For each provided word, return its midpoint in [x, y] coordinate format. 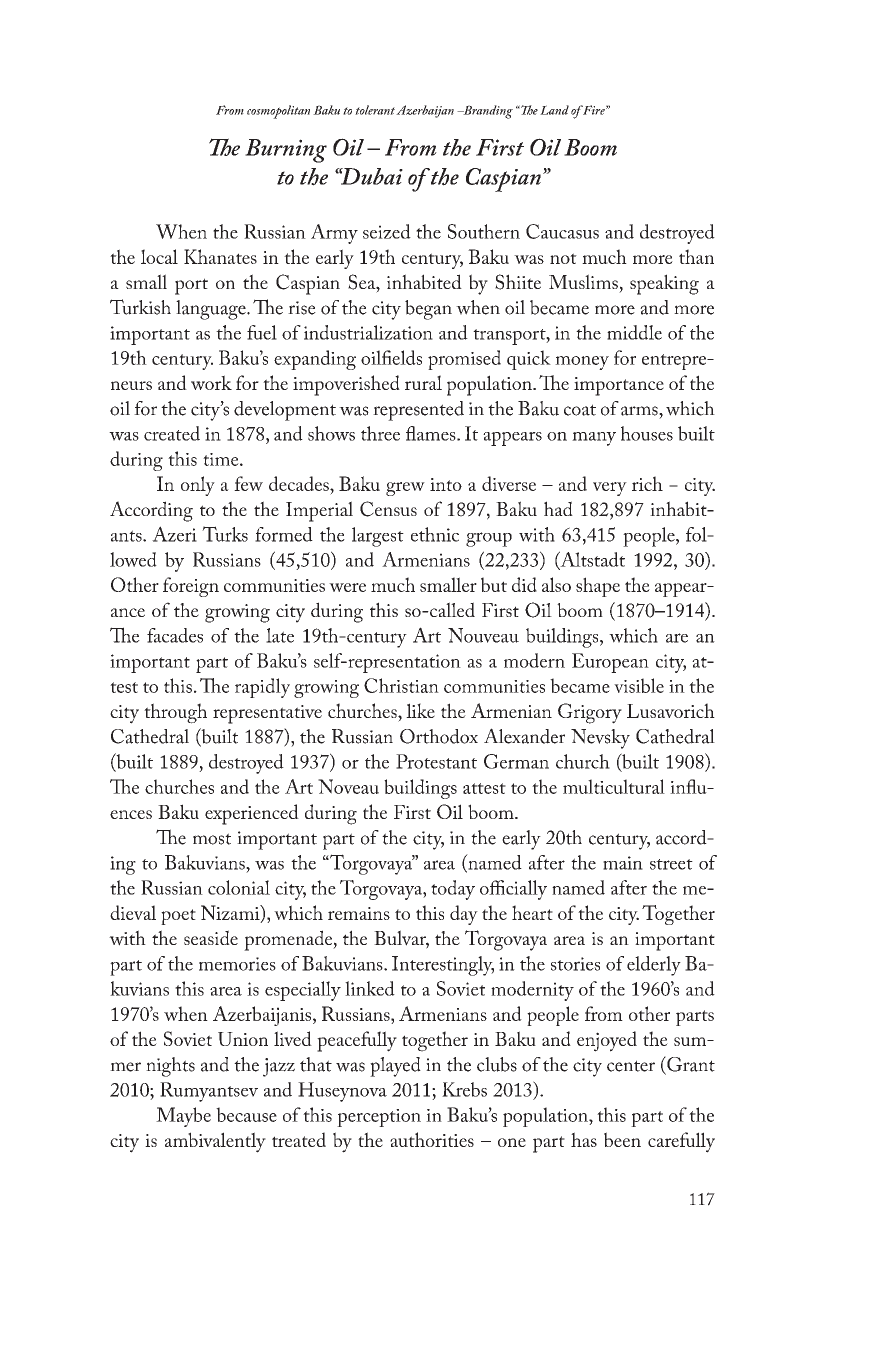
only [198, 486]
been [622, 1139]
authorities [432, 1139]
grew [405, 489]
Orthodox [439, 736]
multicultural [614, 786]
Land [554, 110]
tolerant [375, 110]
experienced [252, 814]
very [610, 489]
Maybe [183, 1117]
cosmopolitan [278, 112]
